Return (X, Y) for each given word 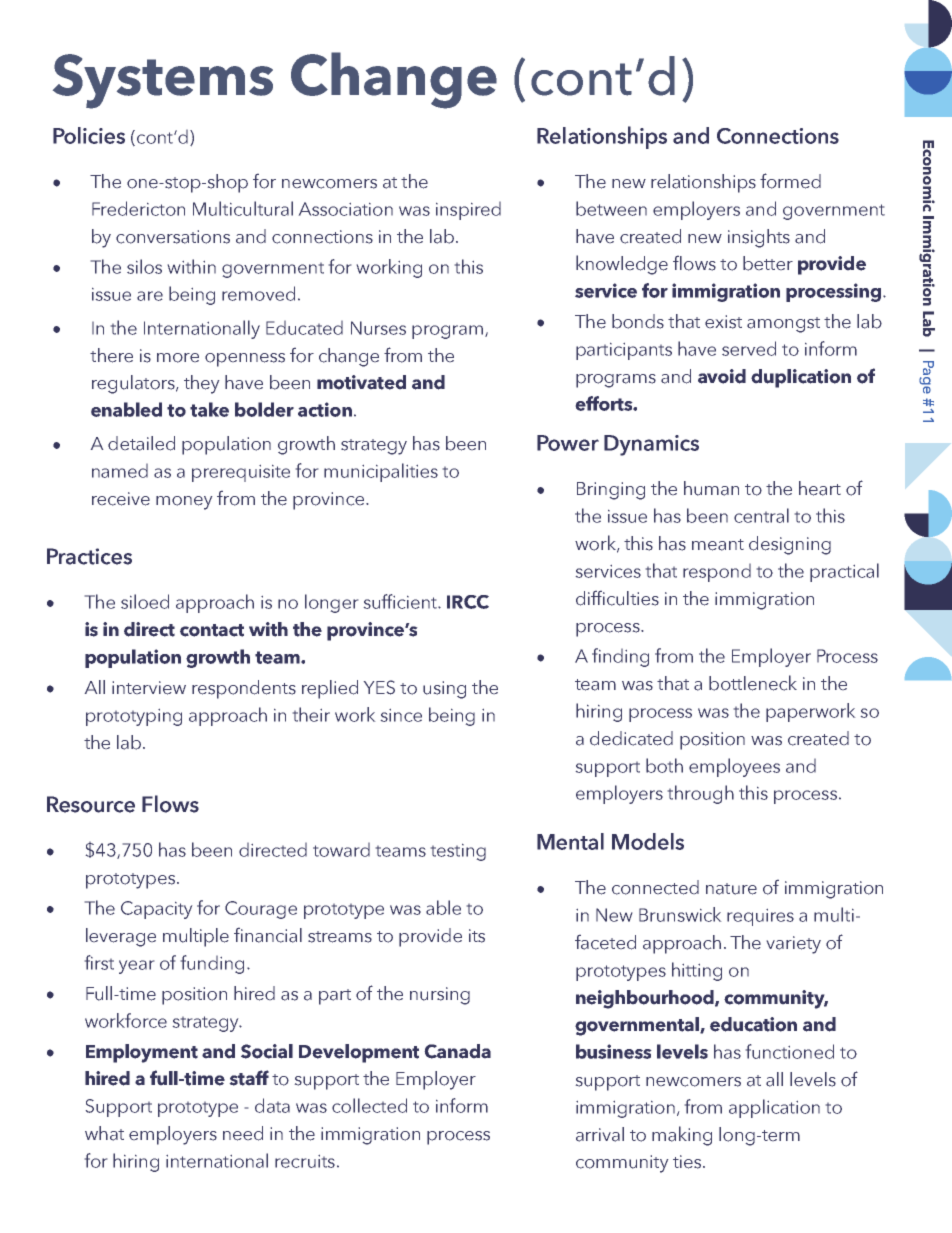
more (178, 358)
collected (369, 1105)
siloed (145, 601)
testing (458, 852)
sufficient (401, 601)
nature (731, 889)
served (749, 348)
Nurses (378, 328)
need (243, 1133)
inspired (468, 211)
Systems (163, 81)
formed (790, 181)
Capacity (156, 910)
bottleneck (753, 683)
